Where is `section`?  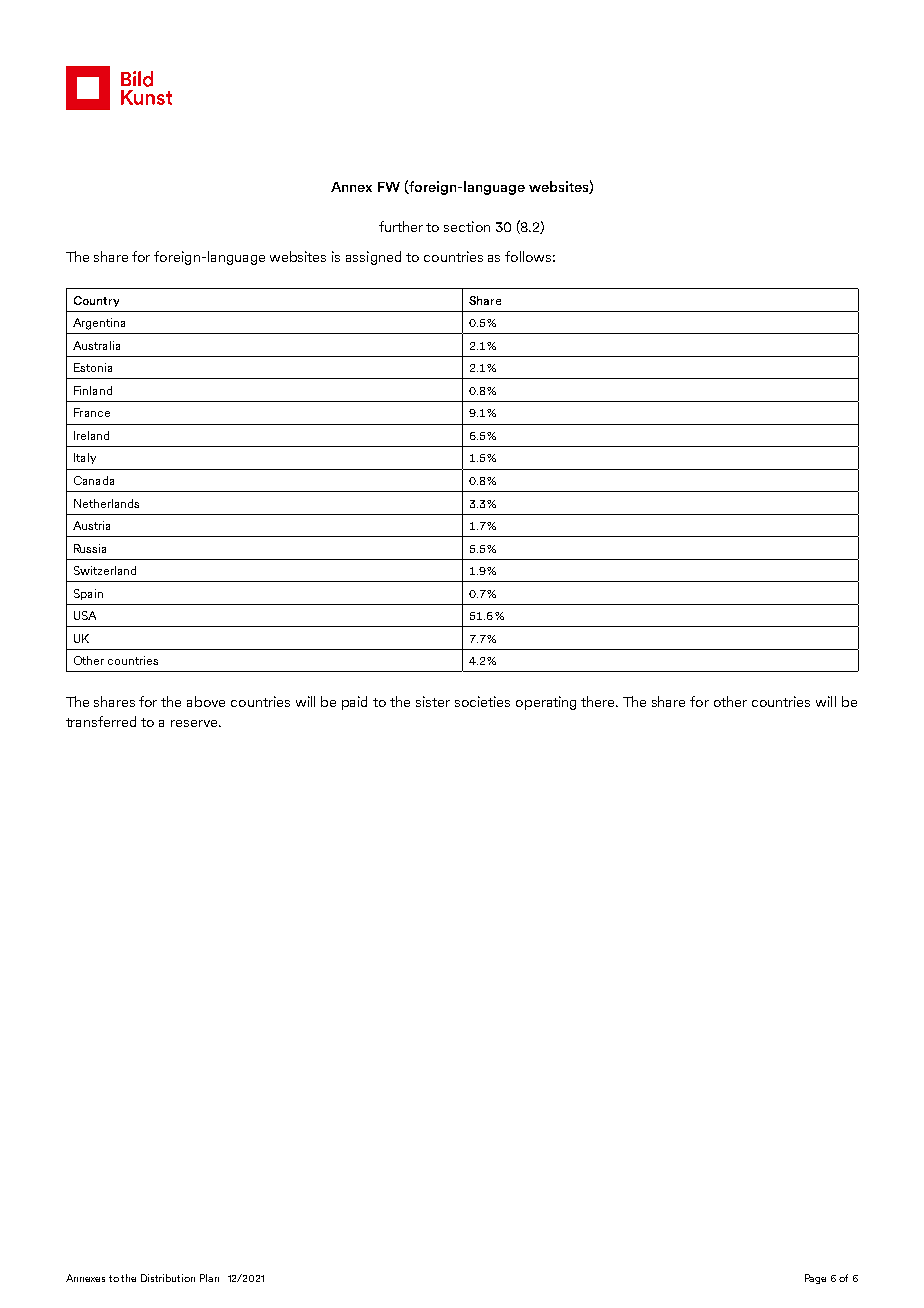 section is located at coordinates (467, 226).
